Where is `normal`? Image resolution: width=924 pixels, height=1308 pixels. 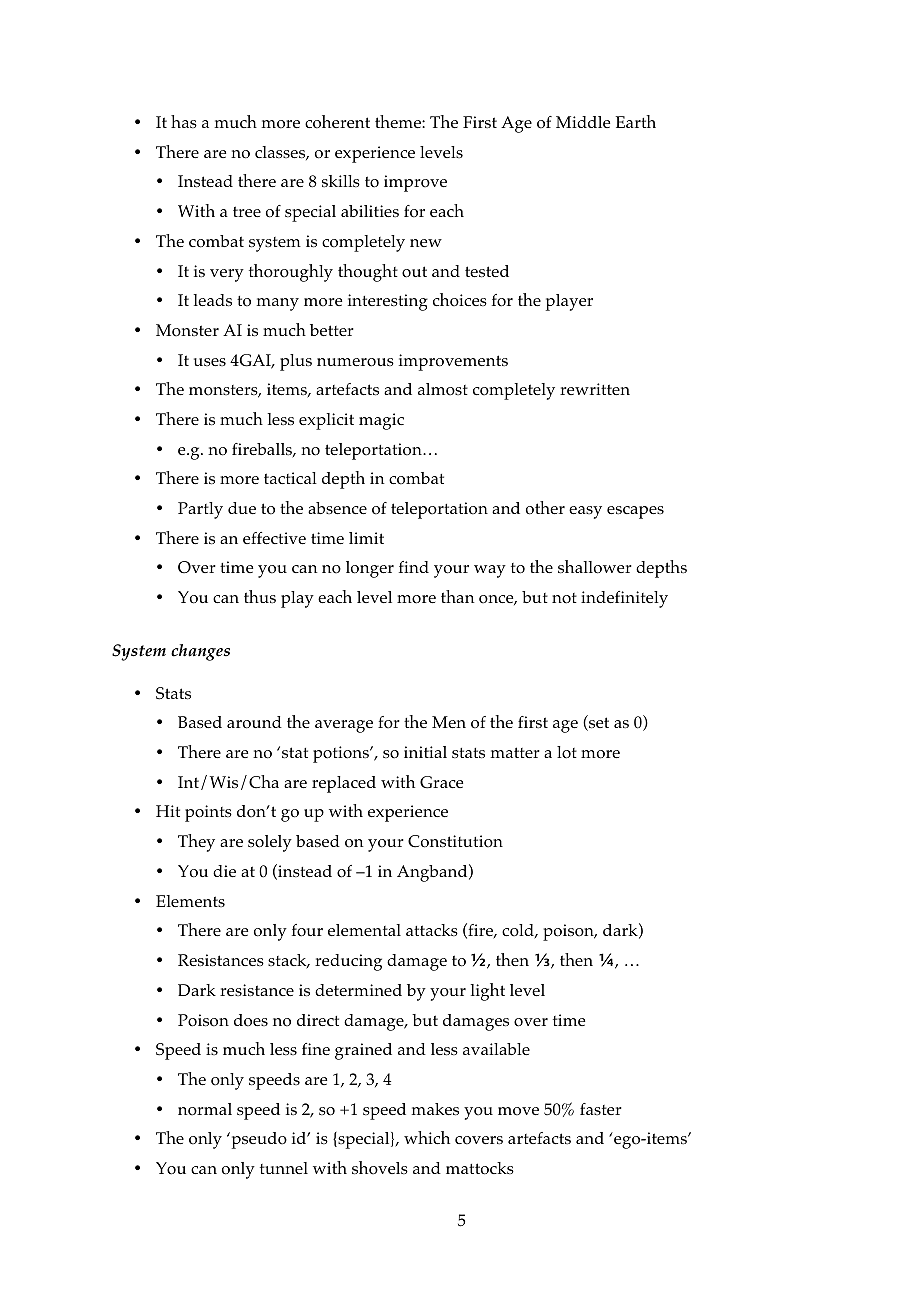 normal is located at coordinates (205, 1109).
